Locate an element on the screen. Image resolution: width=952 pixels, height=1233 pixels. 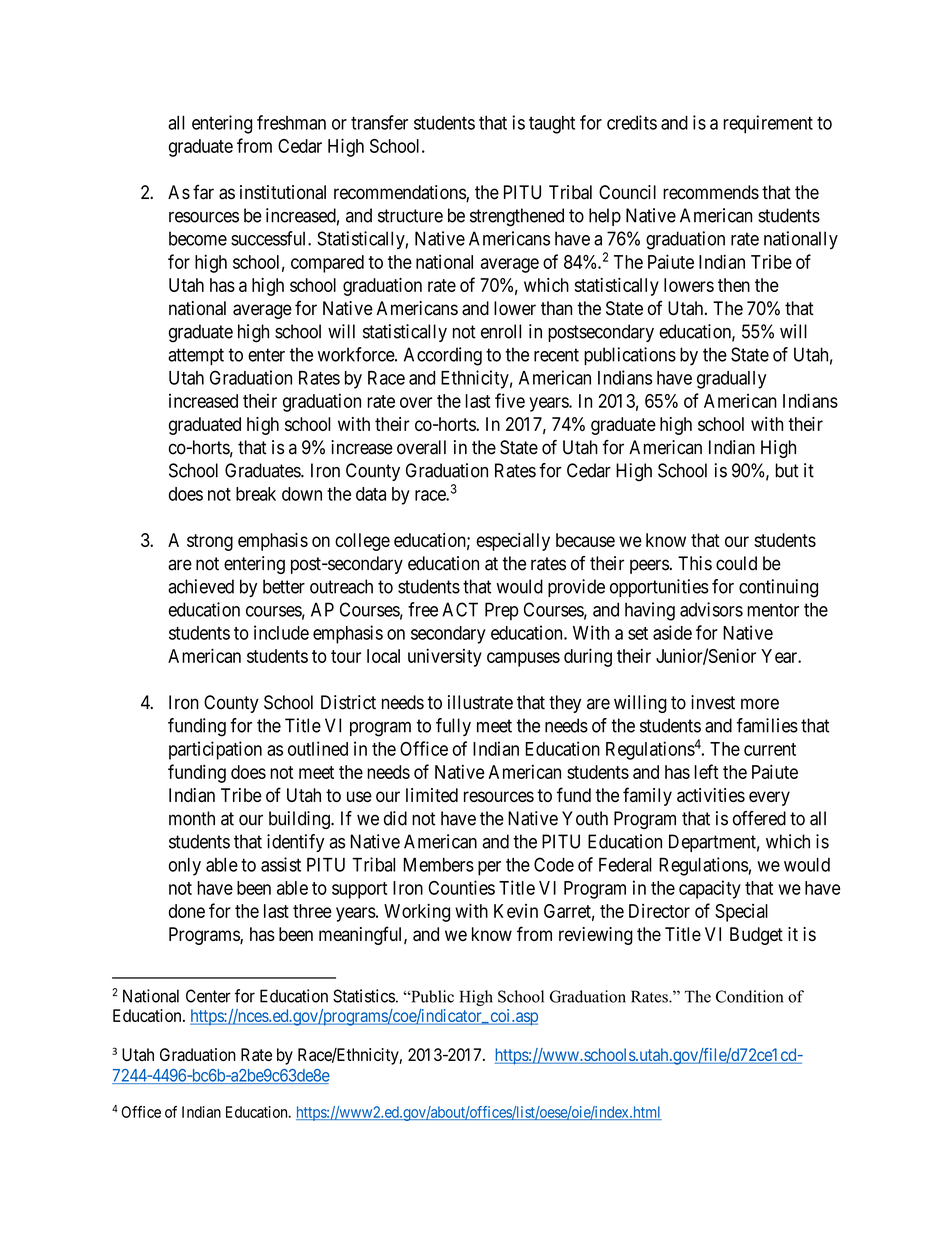
attempt is located at coordinates (196, 356).
